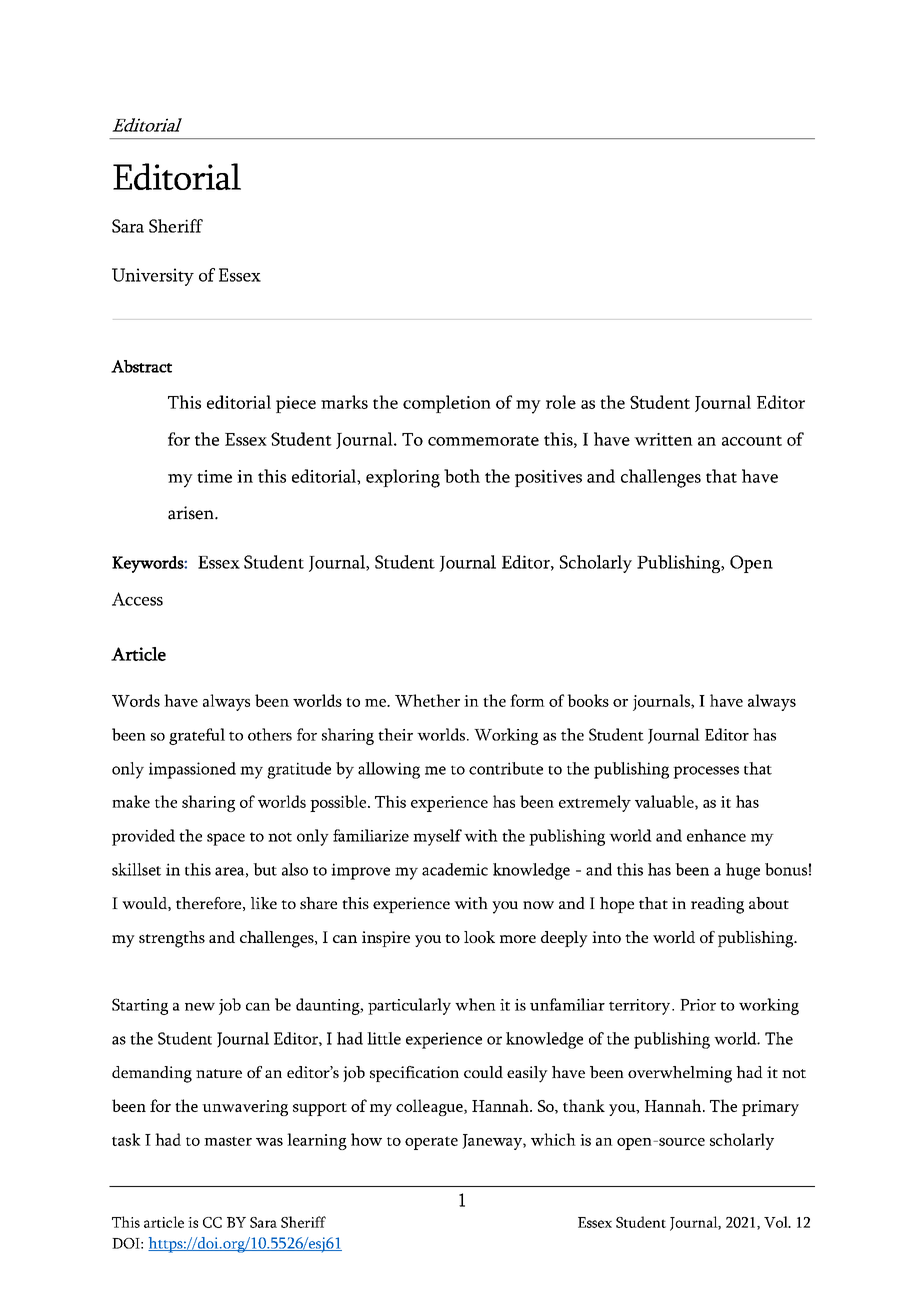  I want to click on books, so click(588, 700).
